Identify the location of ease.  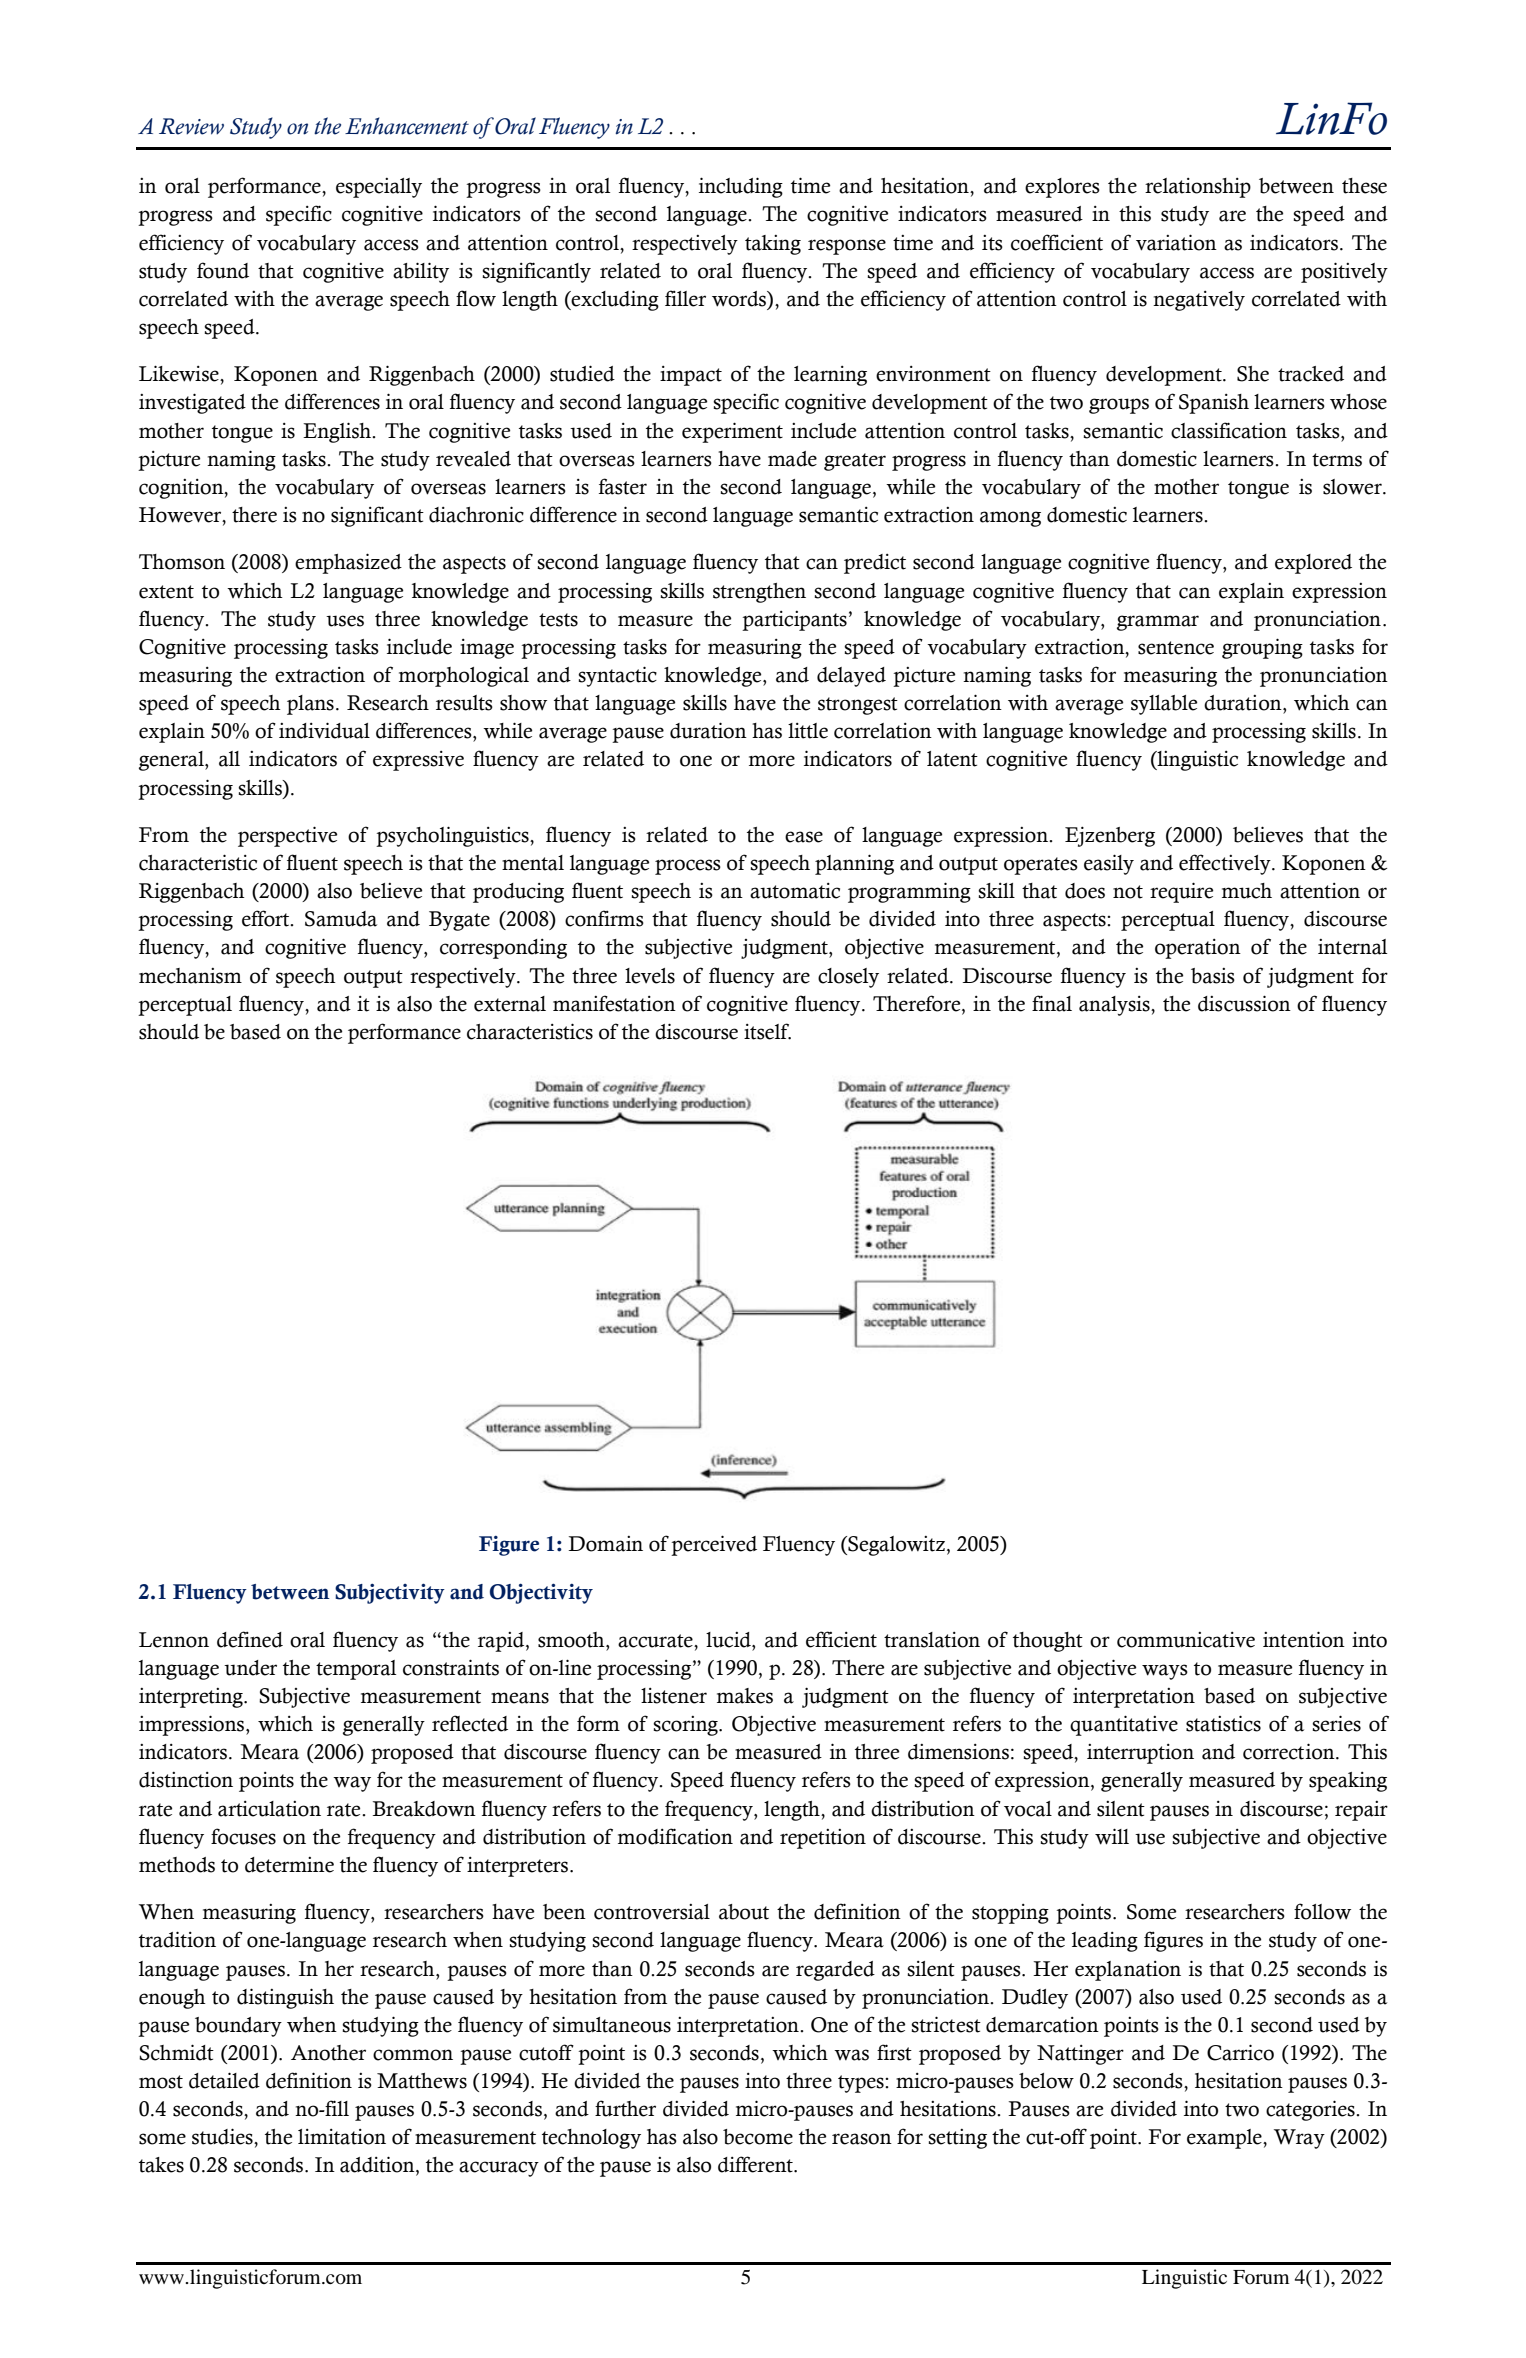
(804, 837).
